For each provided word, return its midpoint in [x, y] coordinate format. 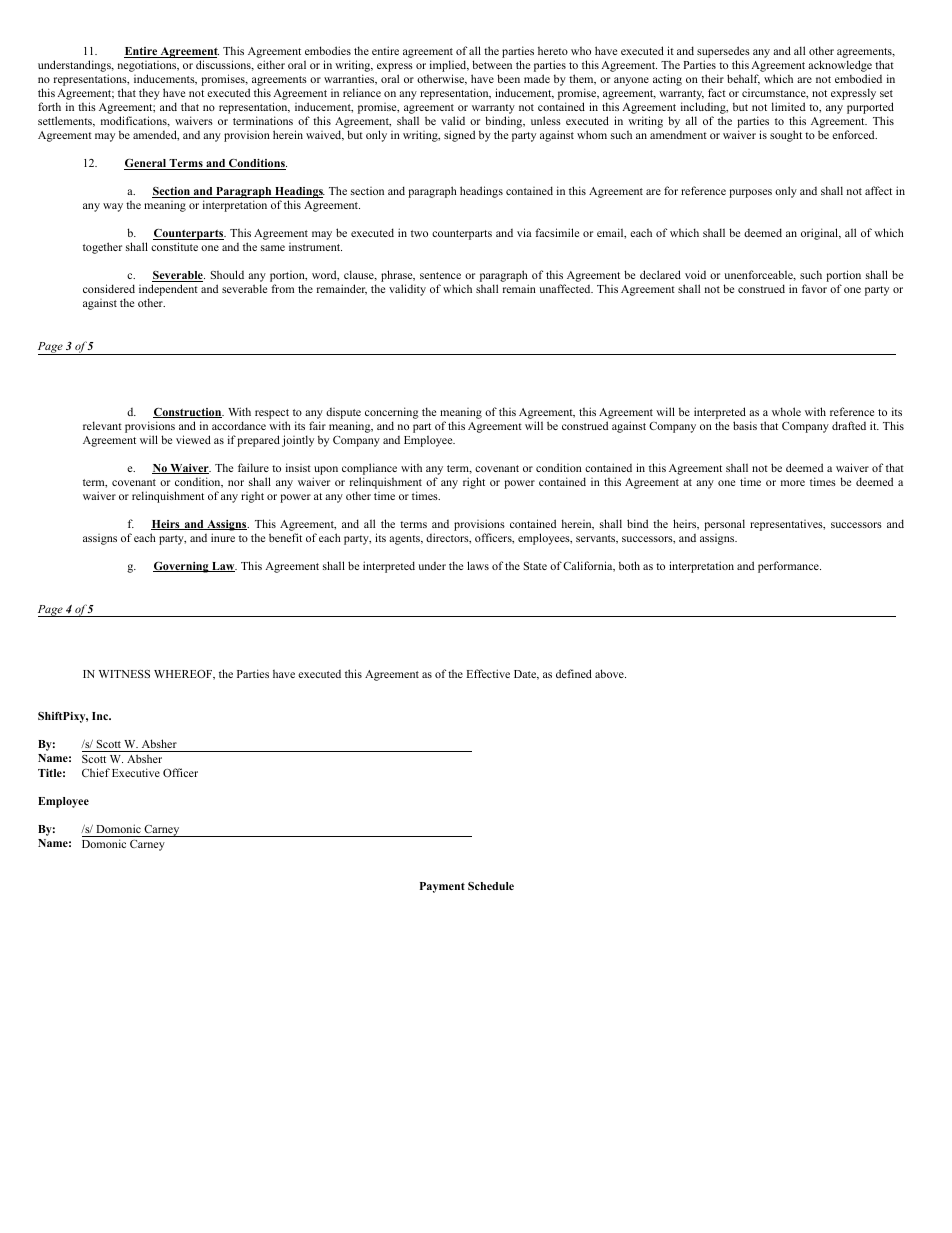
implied [449, 67]
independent [168, 291]
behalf [743, 79]
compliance [369, 469]
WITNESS [124, 674]
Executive [136, 772]
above [610, 673]
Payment [442, 887]
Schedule [491, 886]
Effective [488, 673]
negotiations [148, 68]
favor [814, 288]
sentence [440, 275]
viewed [193, 439]
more [793, 483]
